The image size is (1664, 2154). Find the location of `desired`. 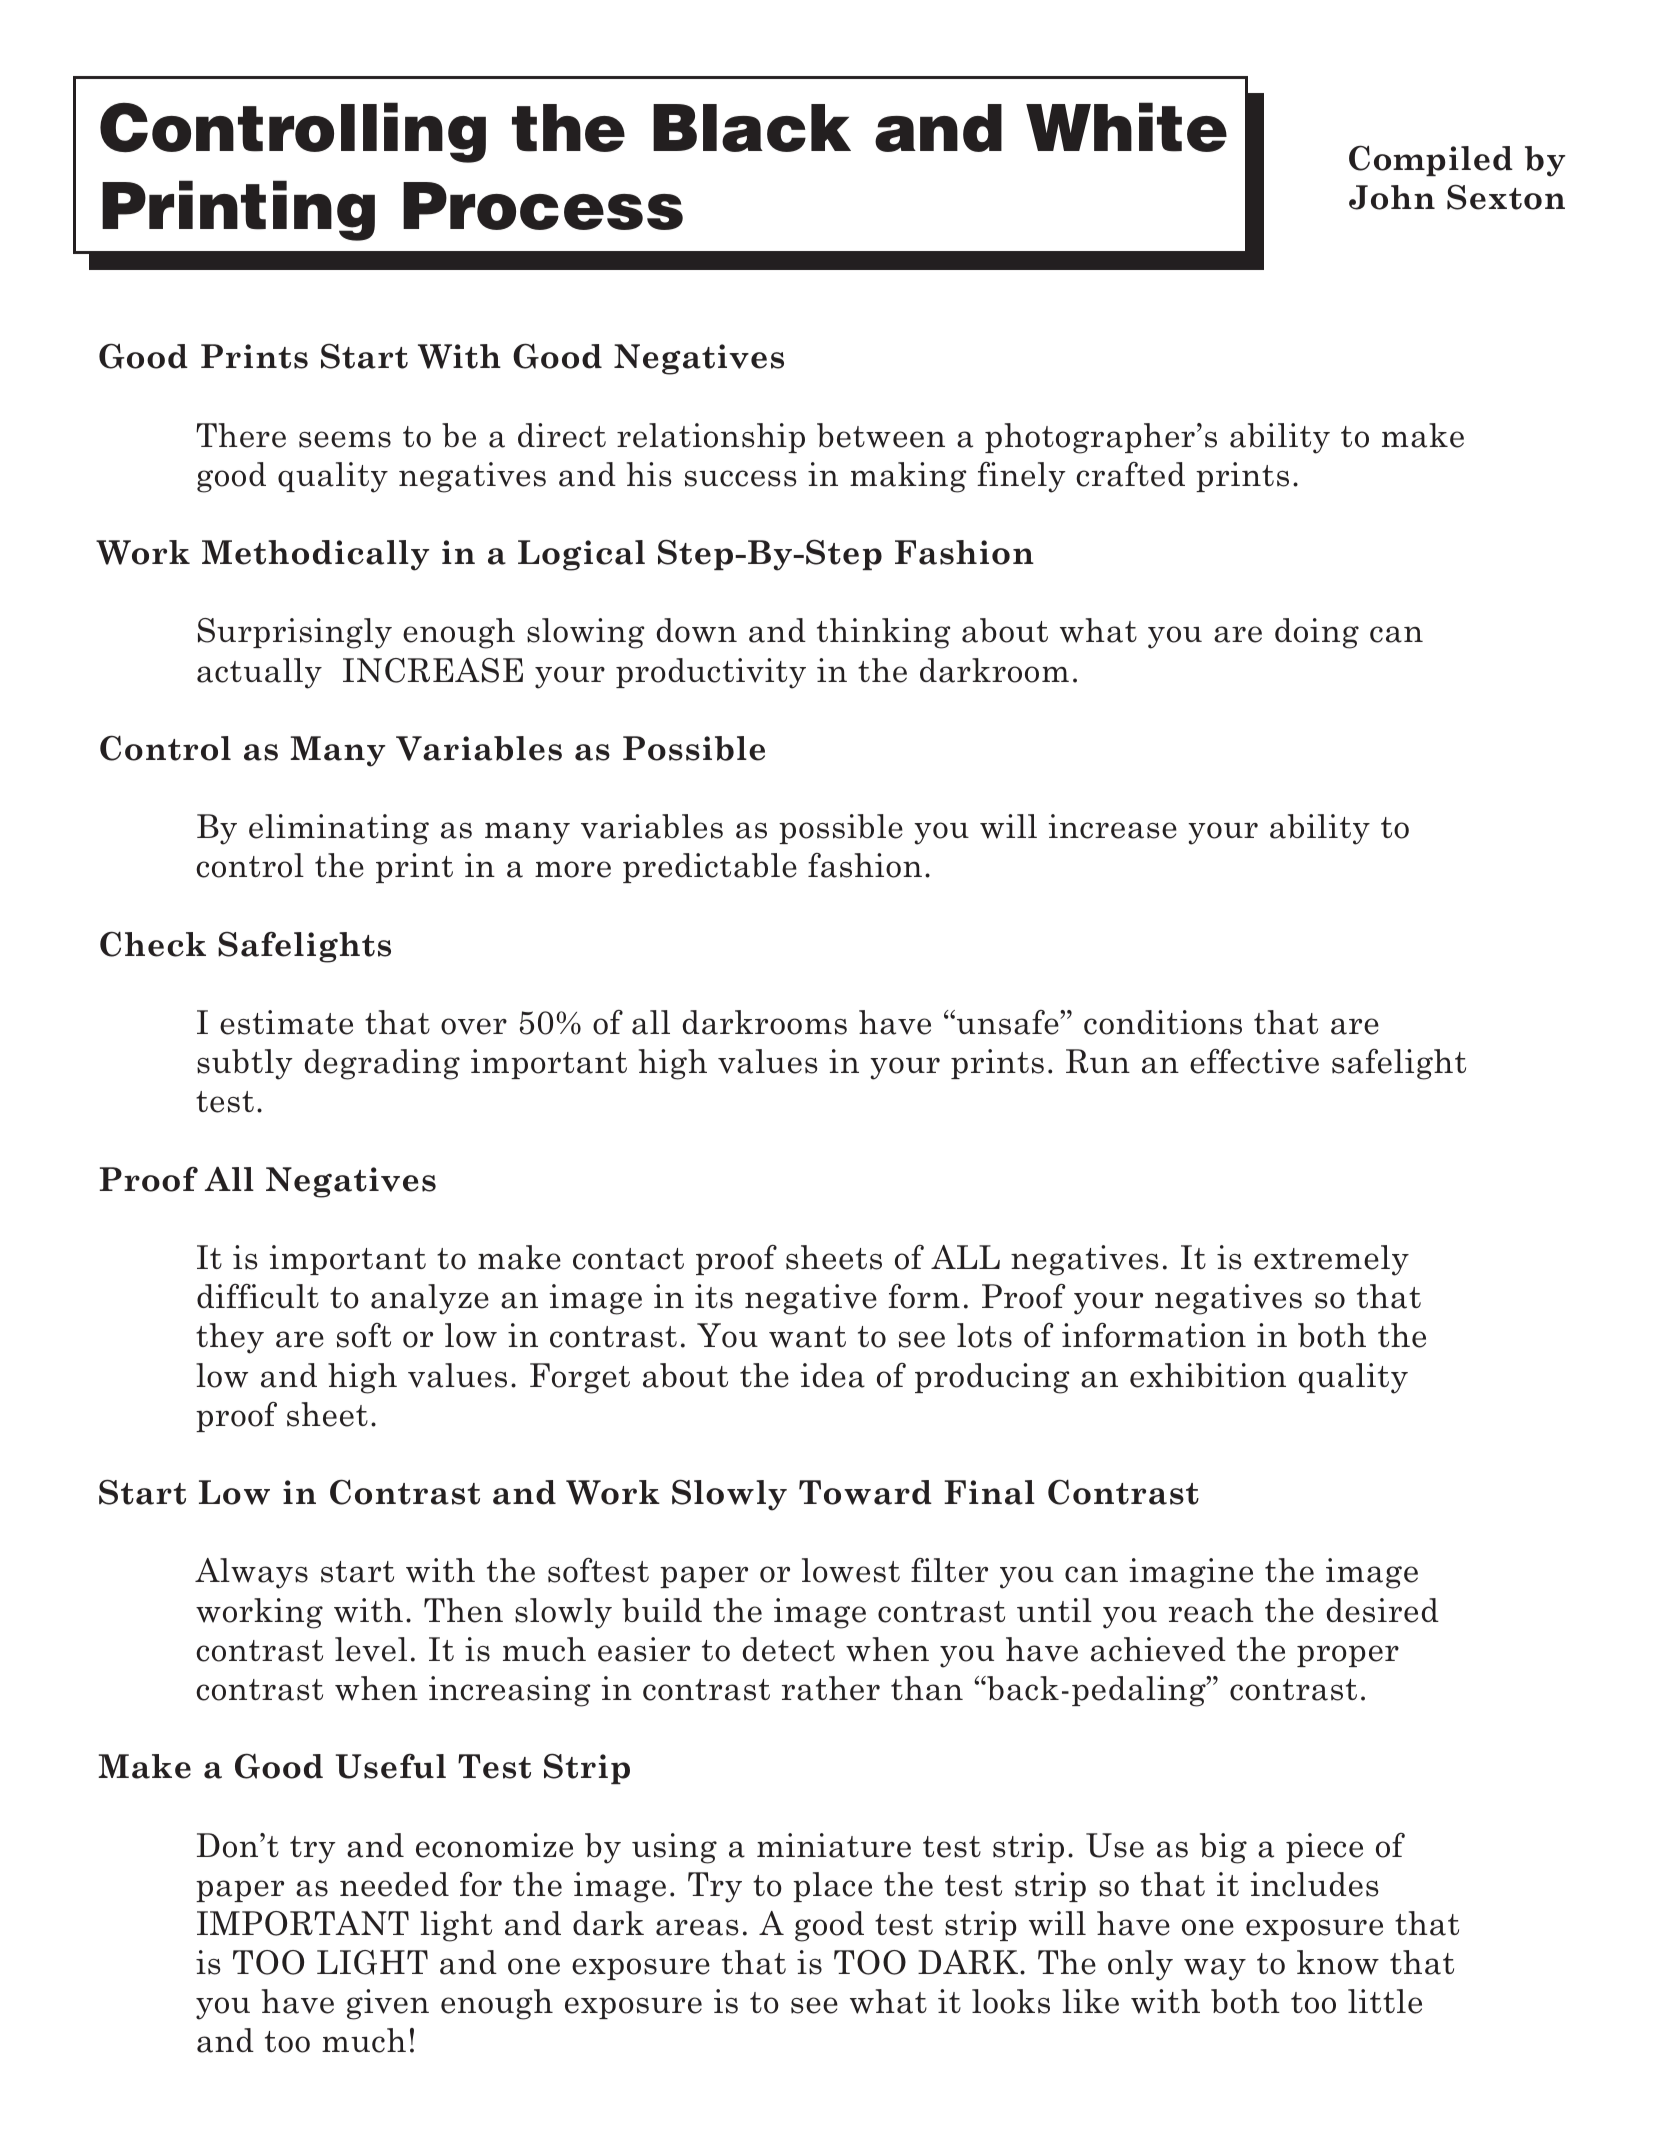

desired is located at coordinates (1382, 1610).
